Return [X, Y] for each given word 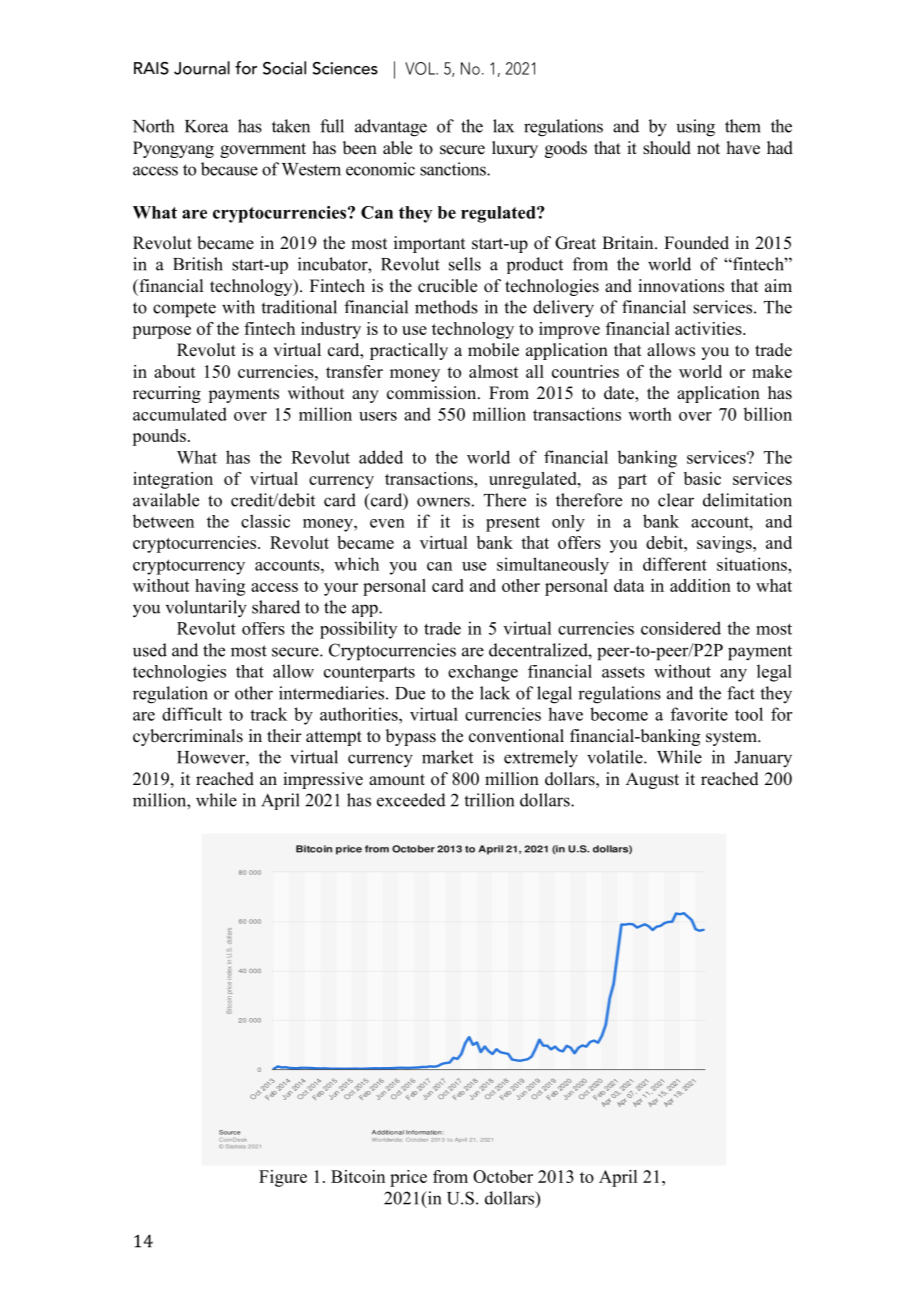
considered [681, 628]
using [695, 128]
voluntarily [206, 609]
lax [503, 126]
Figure [283, 1178]
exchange [483, 673]
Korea [206, 126]
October [503, 1176]
